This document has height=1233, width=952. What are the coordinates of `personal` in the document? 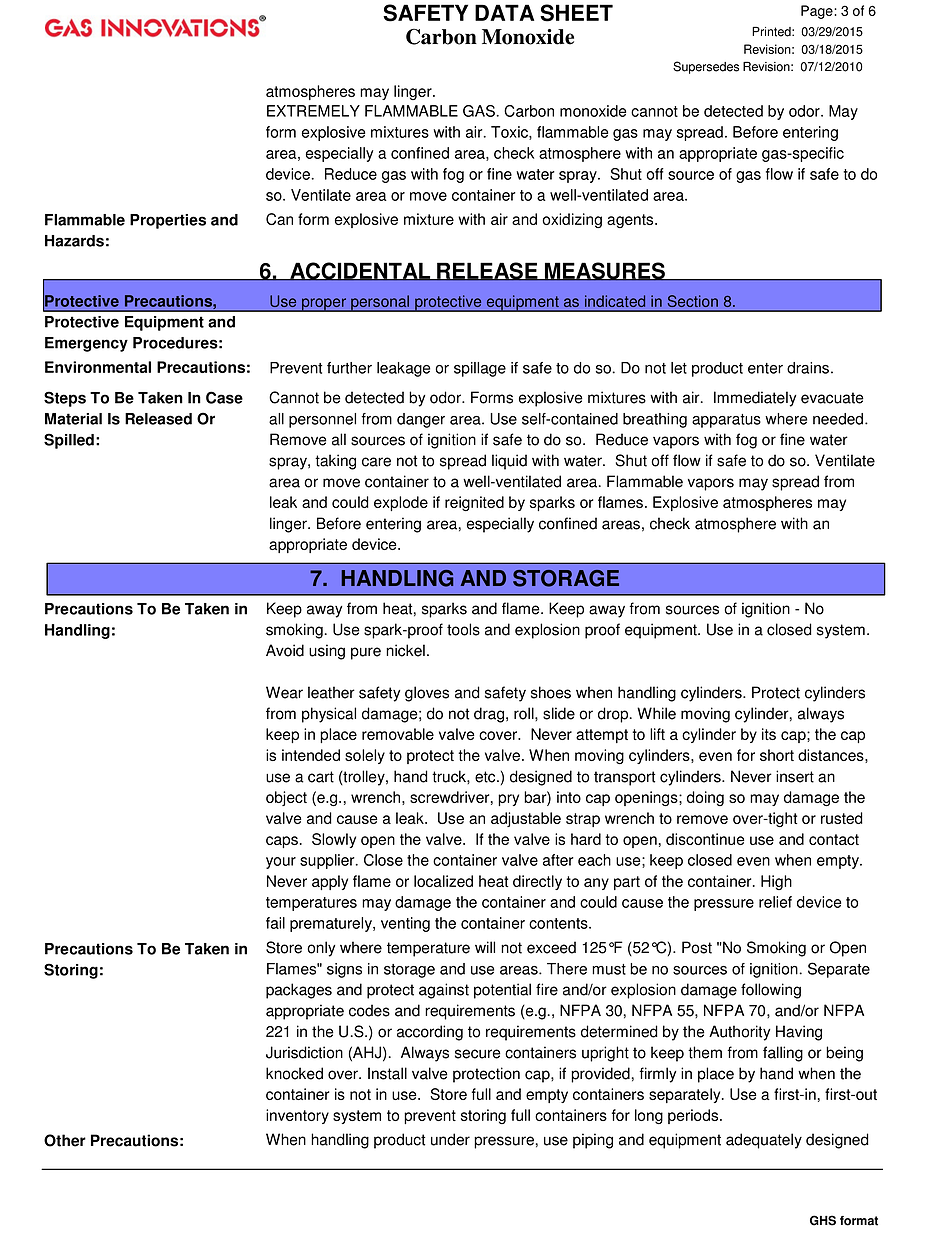 It's located at (380, 303).
